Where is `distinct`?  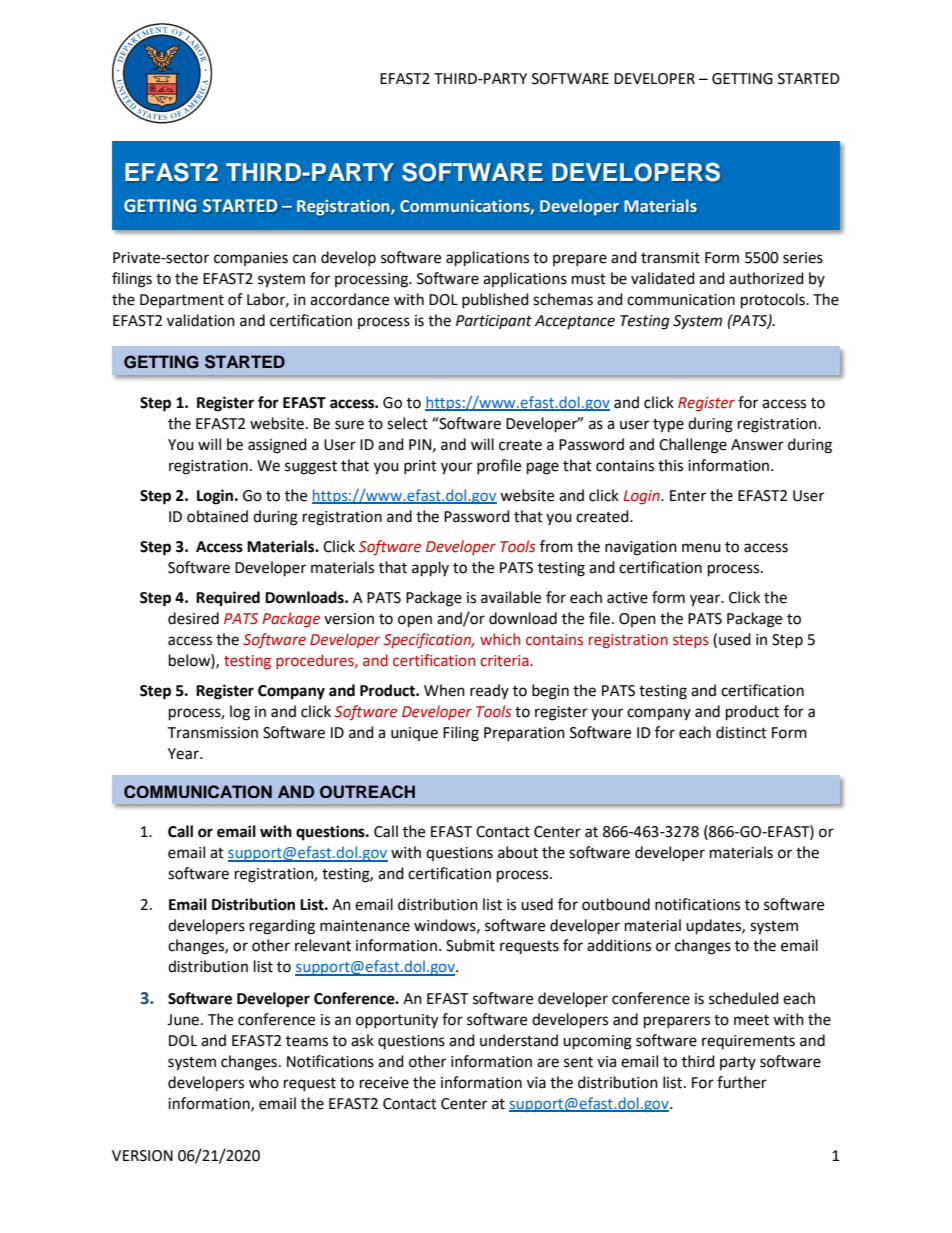 distinct is located at coordinates (741, 732).
